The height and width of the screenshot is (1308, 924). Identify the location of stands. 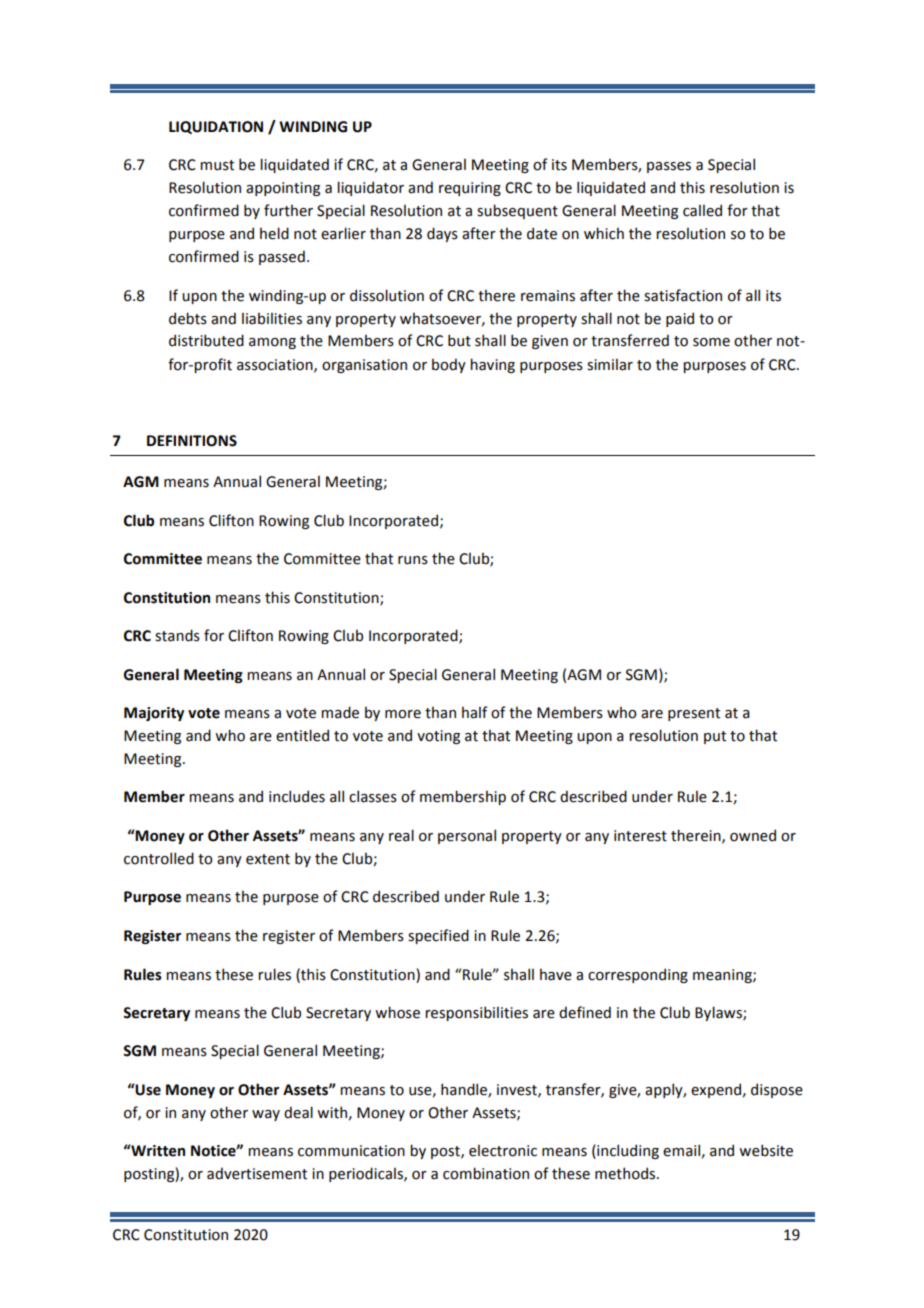
(177, 635).
